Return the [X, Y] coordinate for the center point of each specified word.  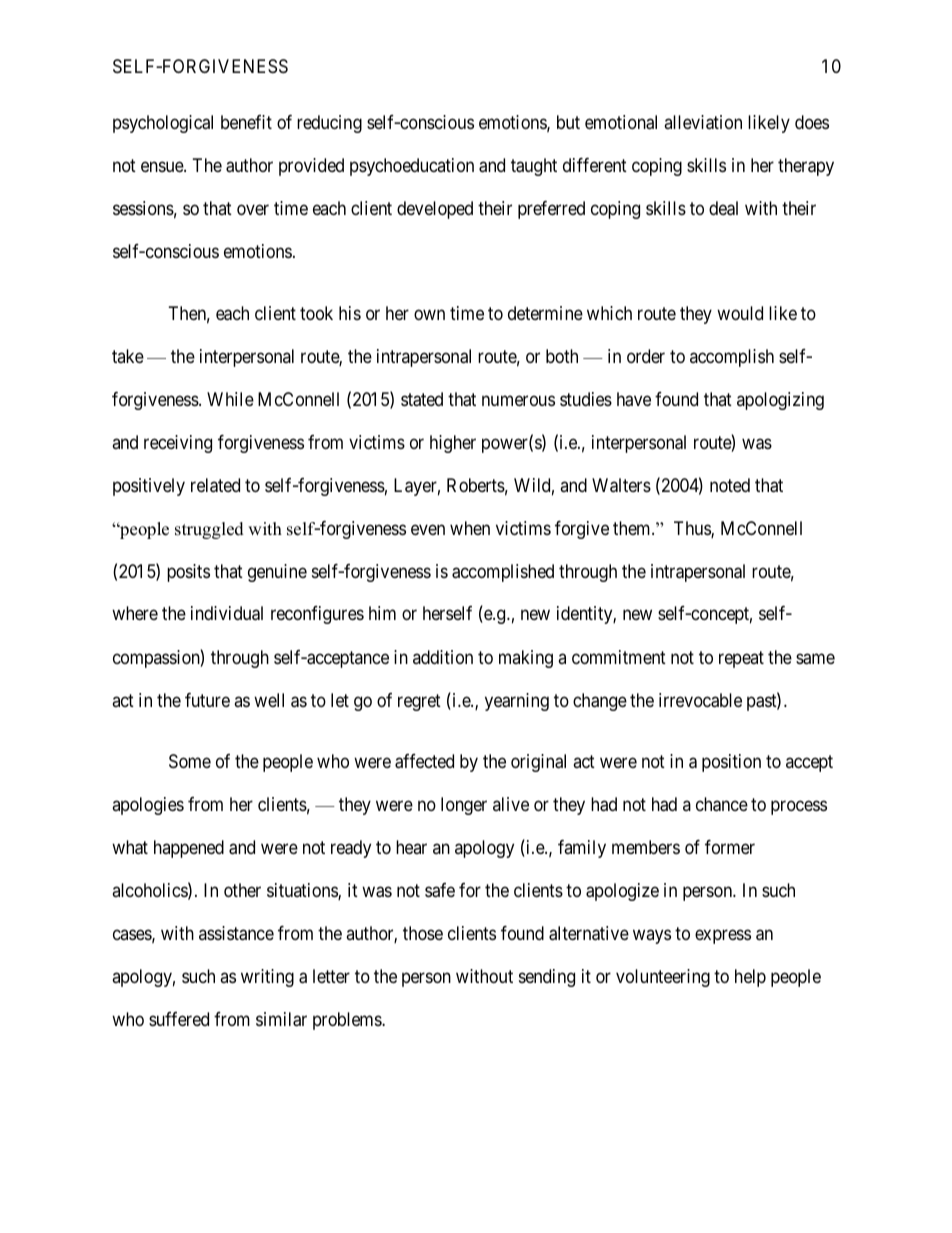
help [750, 978]
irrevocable [700, 700]
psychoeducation [412, 167]
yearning [517, 702]
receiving [178, 444]
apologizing [780, 401]
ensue [163, 166]
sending [547, 978]
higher [453, 444]
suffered [179, 1019]
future [207, 700]
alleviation [703, 122]
